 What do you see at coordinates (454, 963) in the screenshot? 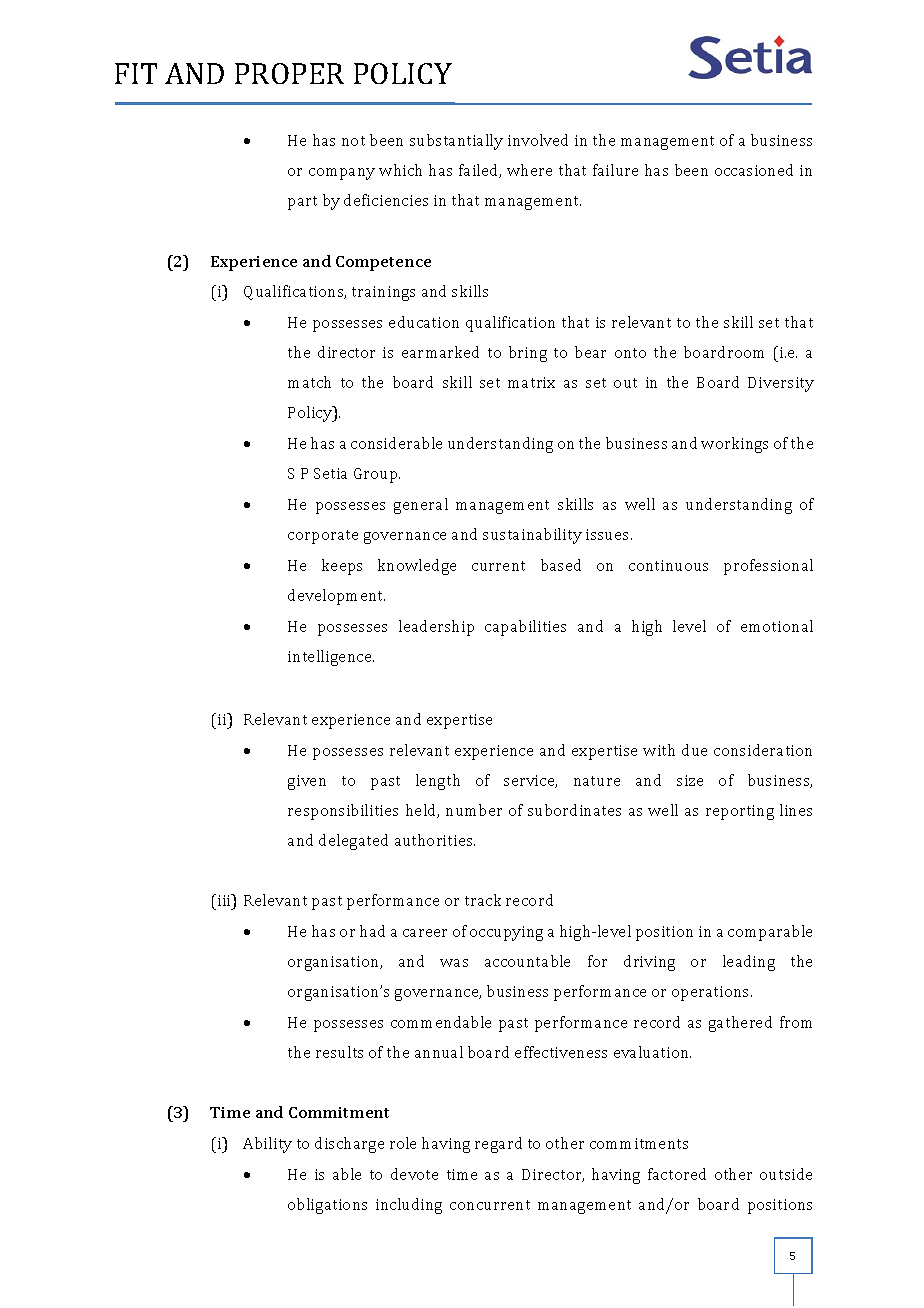
I see `was` at bounding box center [454, 963].
